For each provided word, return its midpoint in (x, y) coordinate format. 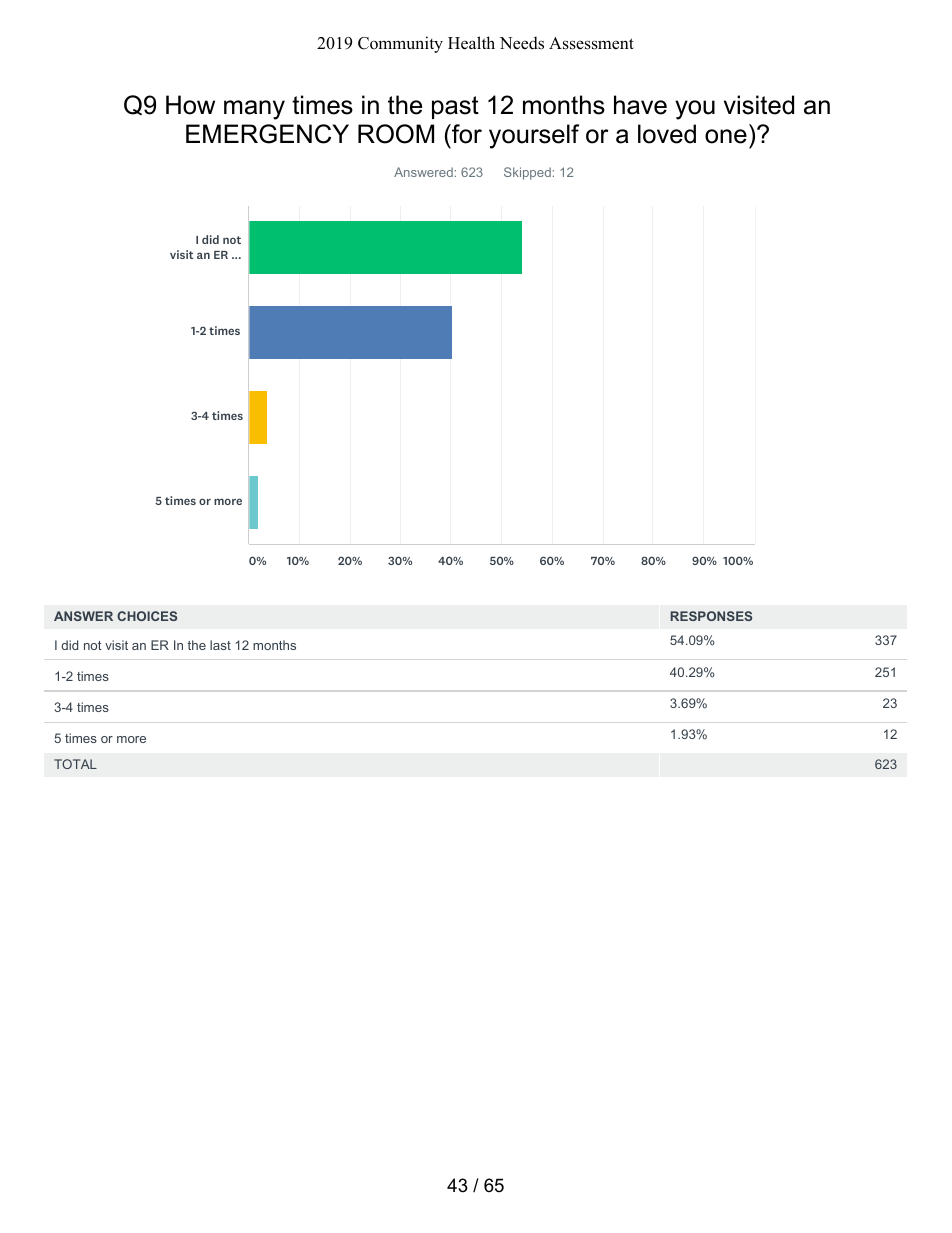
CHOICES (147, 616)
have (640, 105)
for (466, 134)
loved (667, 134)
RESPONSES (711, 616)
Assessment (591, 43)
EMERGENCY (267, 134)
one (726, 136)
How (190, 105)
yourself (534, 136)
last (220, 645)
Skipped (527, 173)
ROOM (396, 134)
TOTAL (75, 764)
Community (400, 44)
